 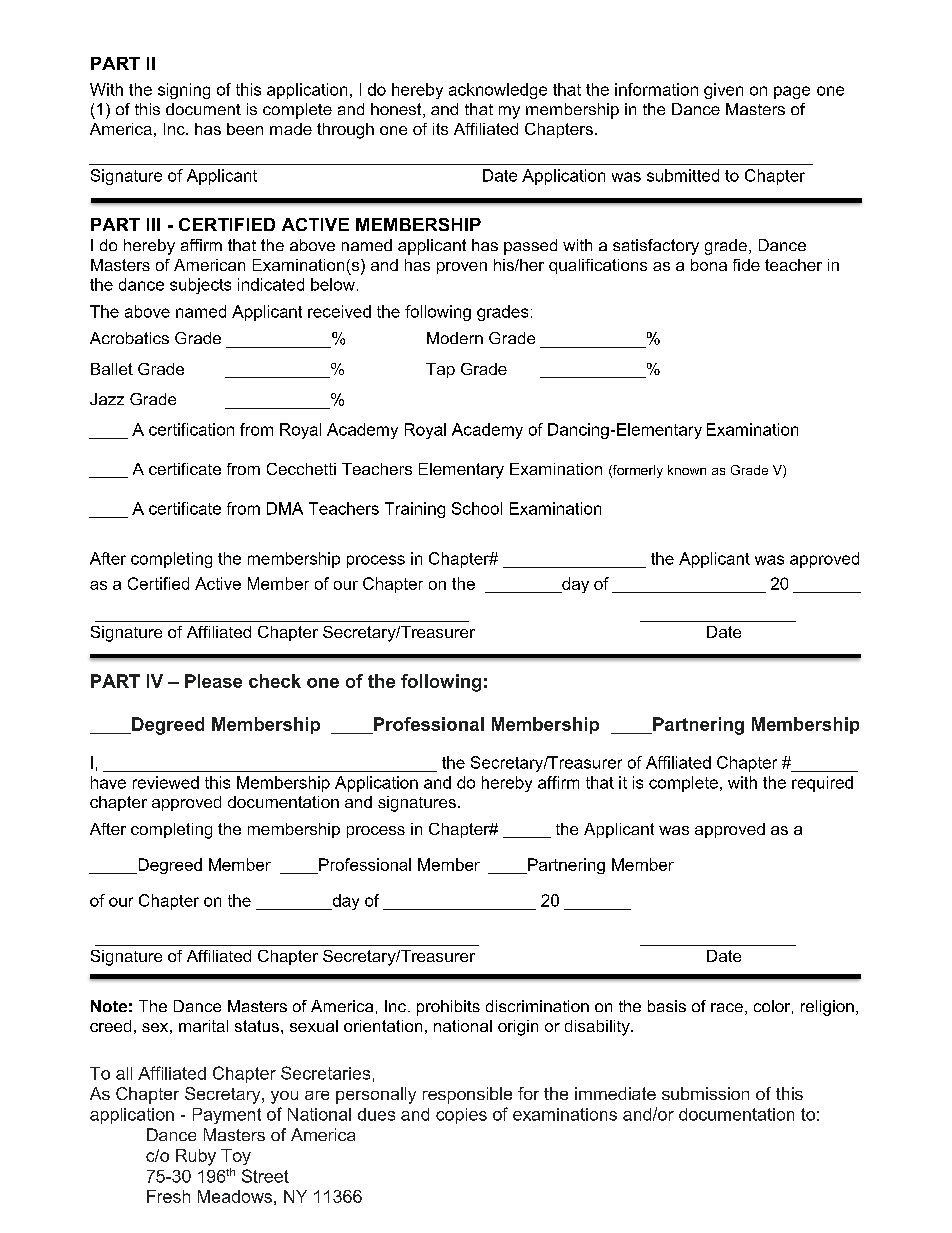 What do you see at coordinates (196, 1157) in the screenshot?
I see `Ruby` at bounding box center [196, 1157].
